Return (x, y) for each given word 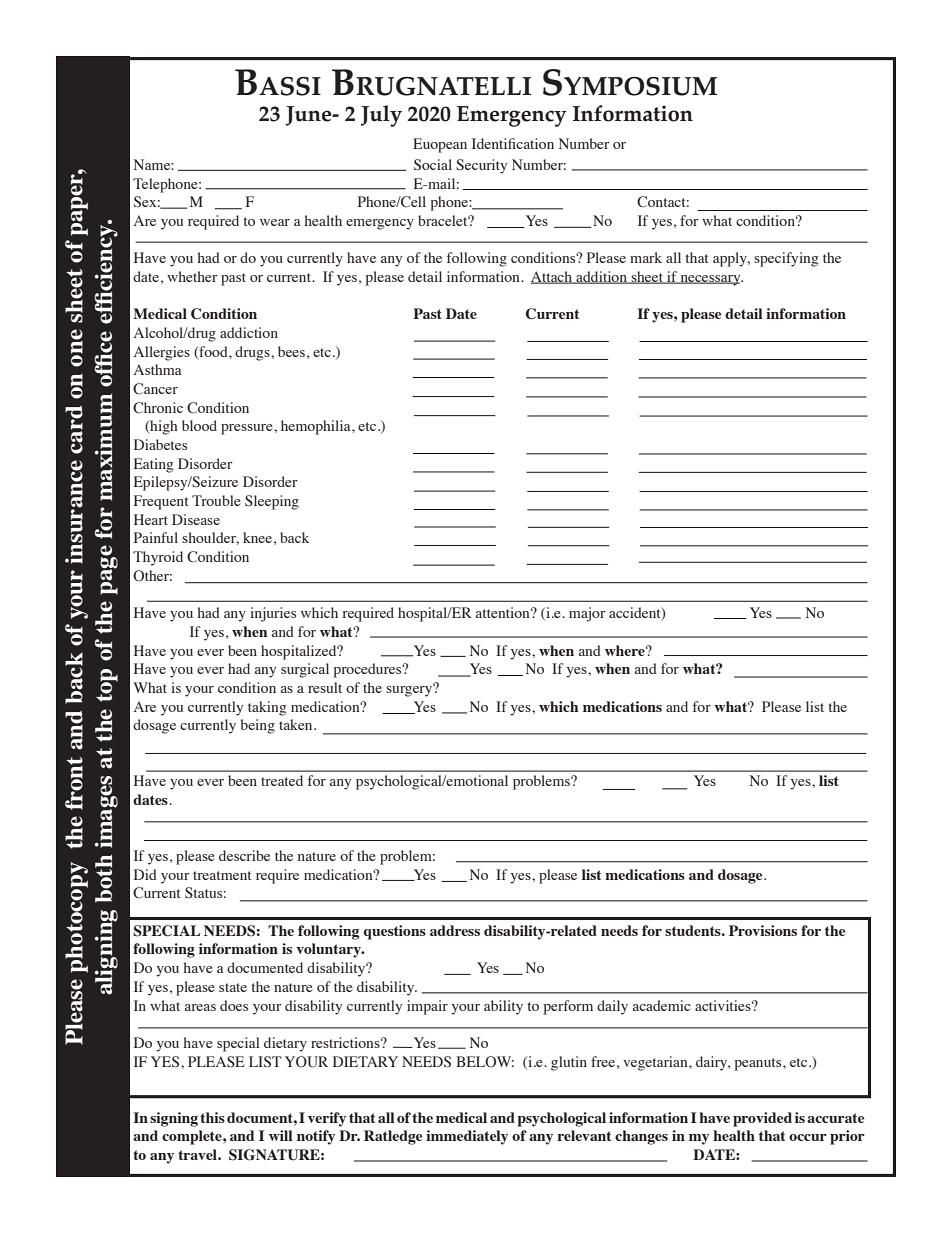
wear (275, 222)
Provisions (763, 930)
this (212, 1117)
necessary (710, 280)
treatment (222, 875)
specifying (786, 259)
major (587, 614)
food (213, 352)
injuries (273, 614)
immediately (467, 1137)
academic (662, 1005)
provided (762, 1119)
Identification (513, 143)
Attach (553, 277)
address (455, 930)
